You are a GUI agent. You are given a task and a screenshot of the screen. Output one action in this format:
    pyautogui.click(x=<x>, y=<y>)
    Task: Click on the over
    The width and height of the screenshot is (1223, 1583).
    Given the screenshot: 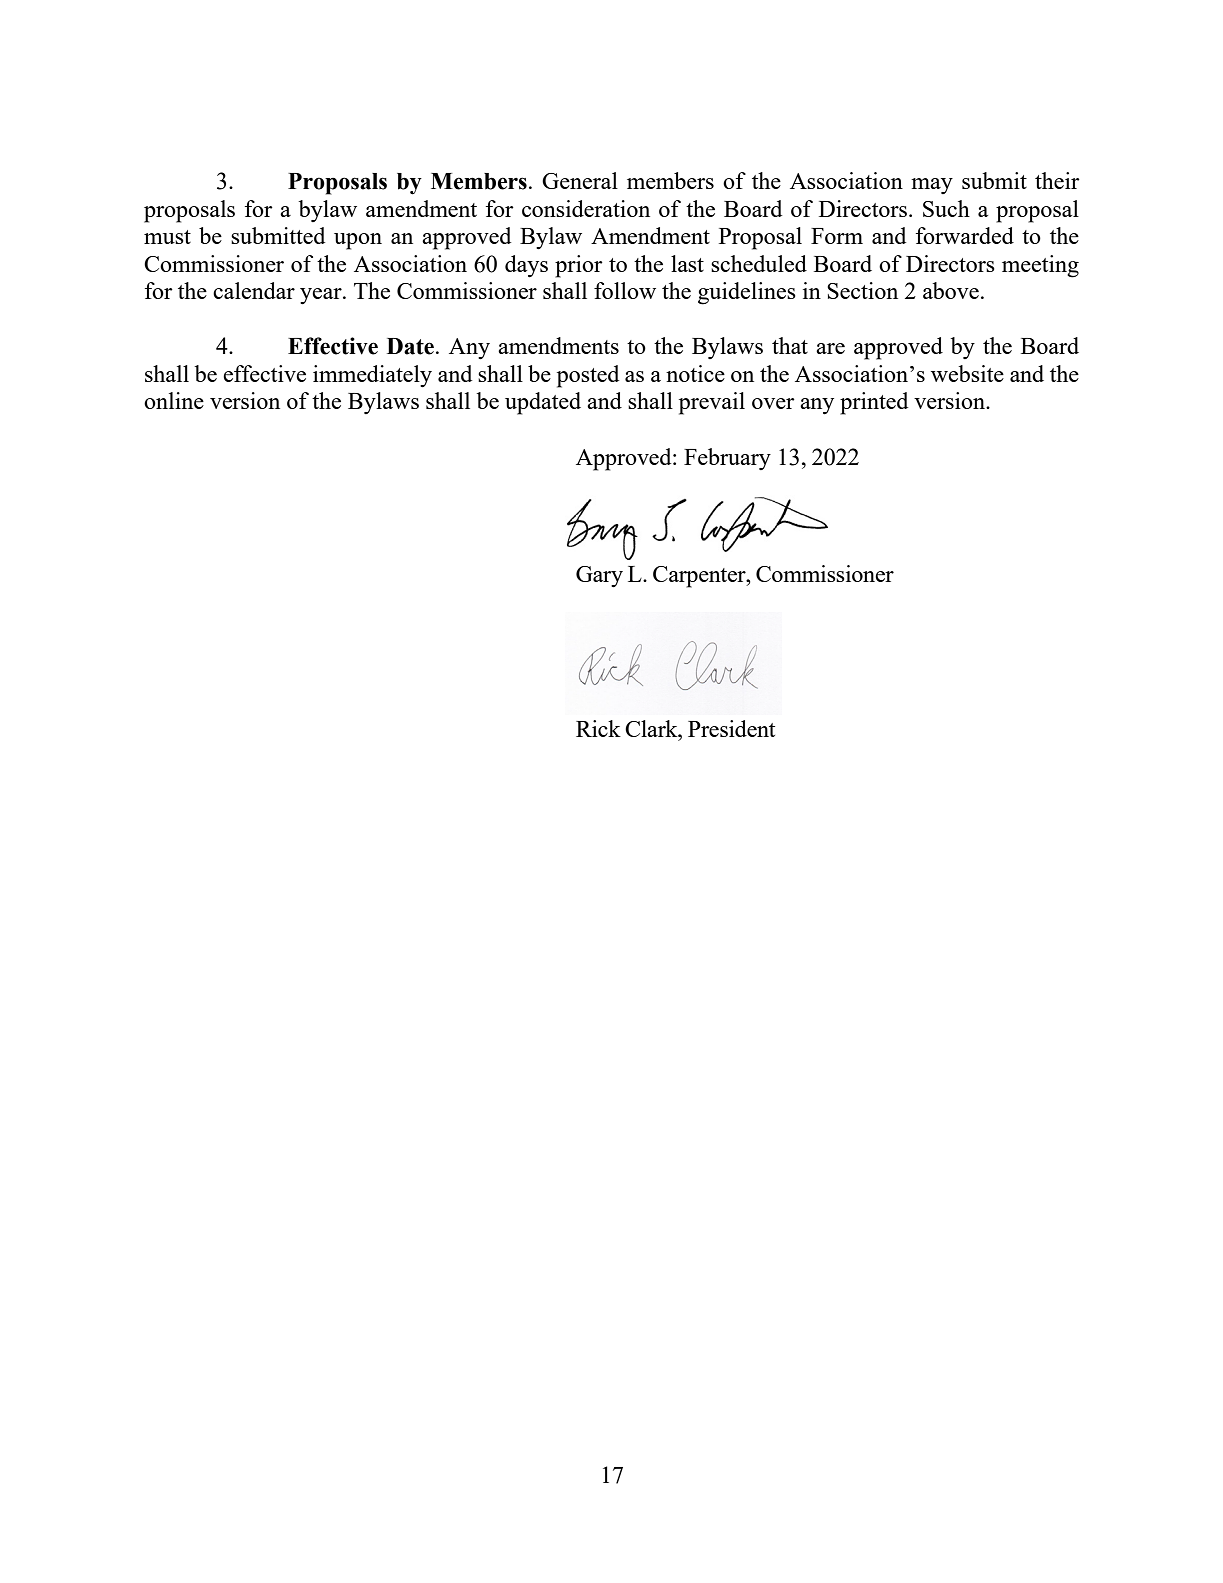 What is the action you would take?
    pyautogui.click(x=773, y=403)
